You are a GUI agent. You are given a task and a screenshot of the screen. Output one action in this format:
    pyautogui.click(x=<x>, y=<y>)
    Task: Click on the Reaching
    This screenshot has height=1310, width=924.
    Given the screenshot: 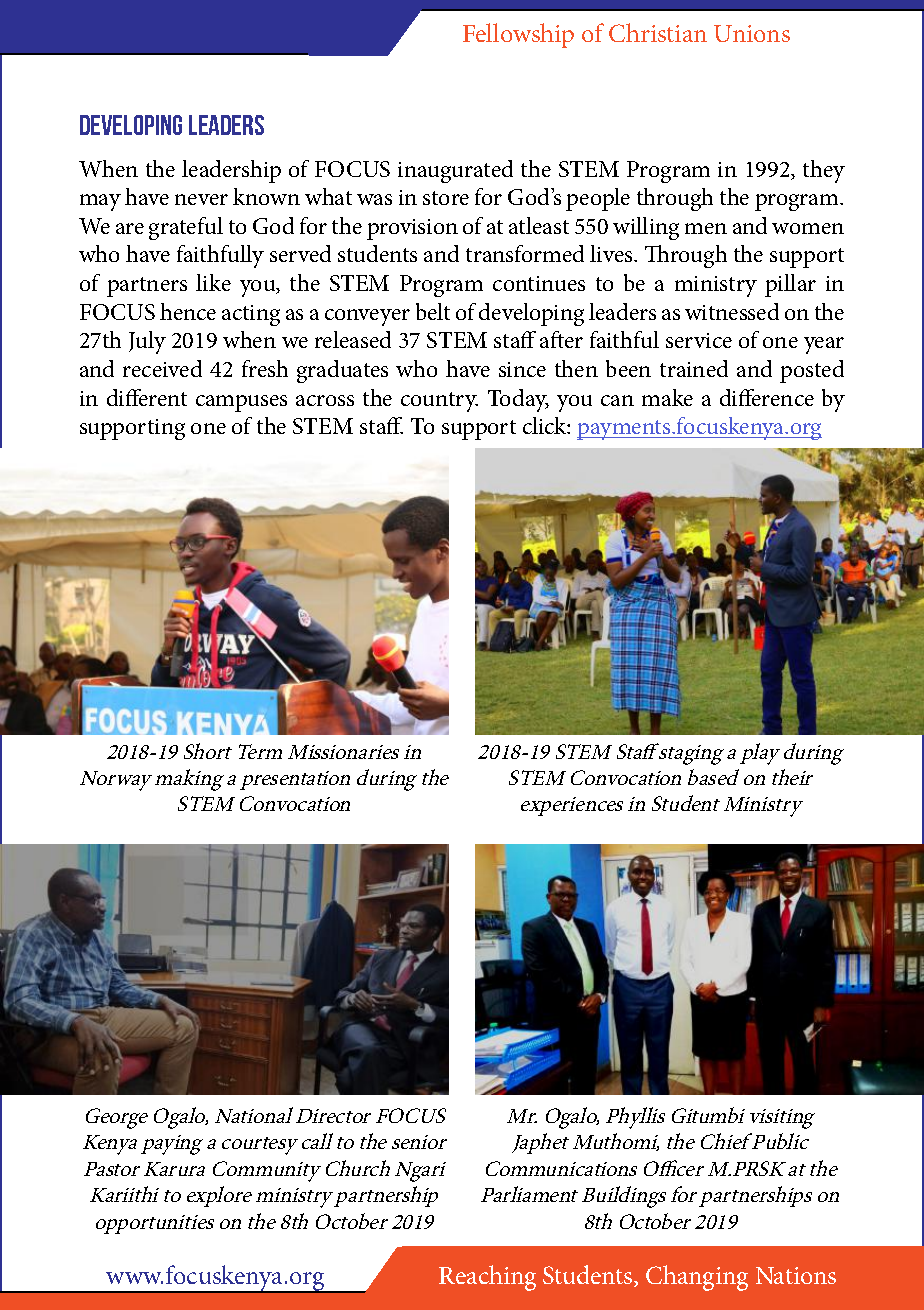 What is the action you would take?
    pyautogui.click(x=487, y=1278)
